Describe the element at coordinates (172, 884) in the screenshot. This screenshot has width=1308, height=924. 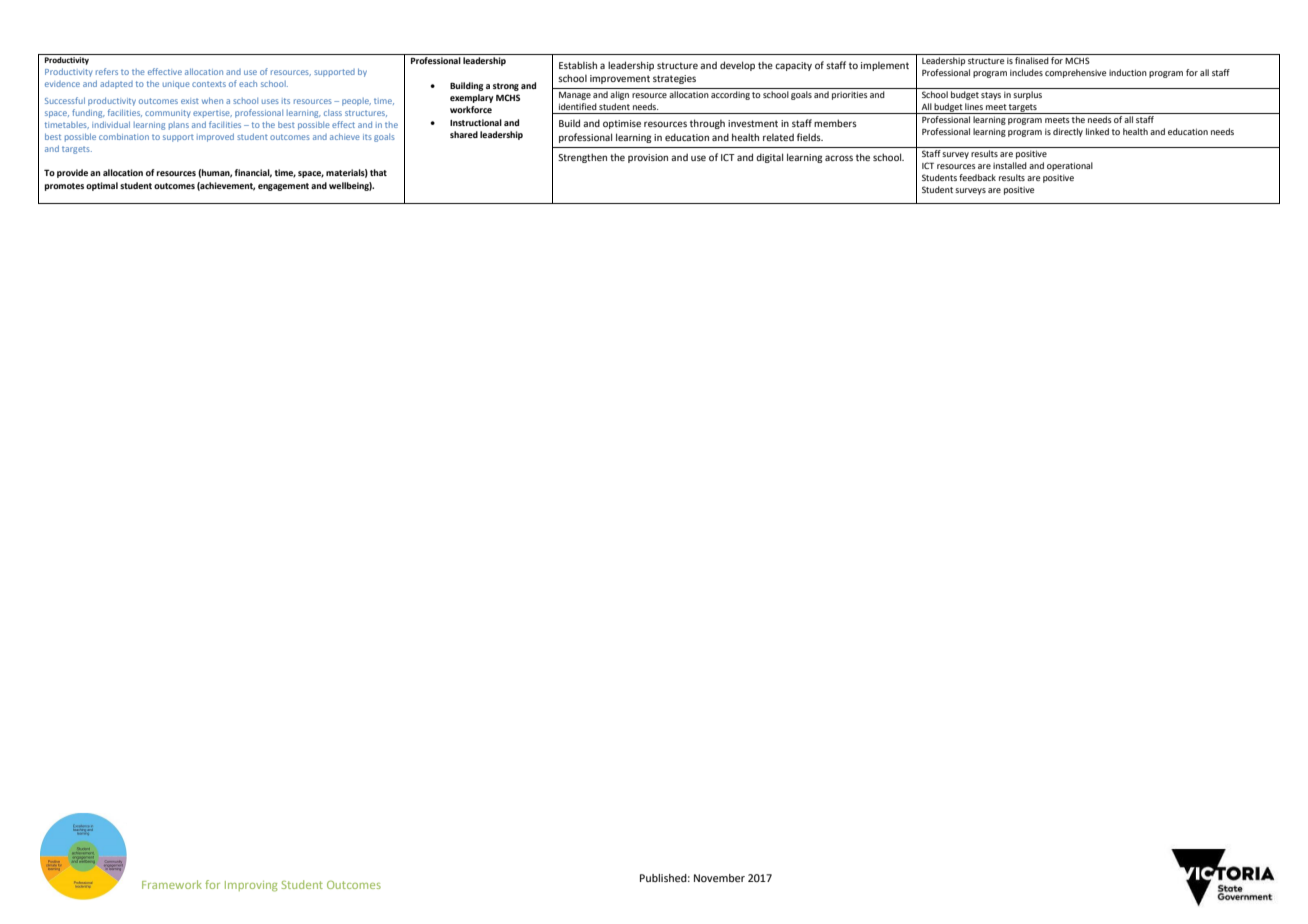
I see `Framework` at that location.
